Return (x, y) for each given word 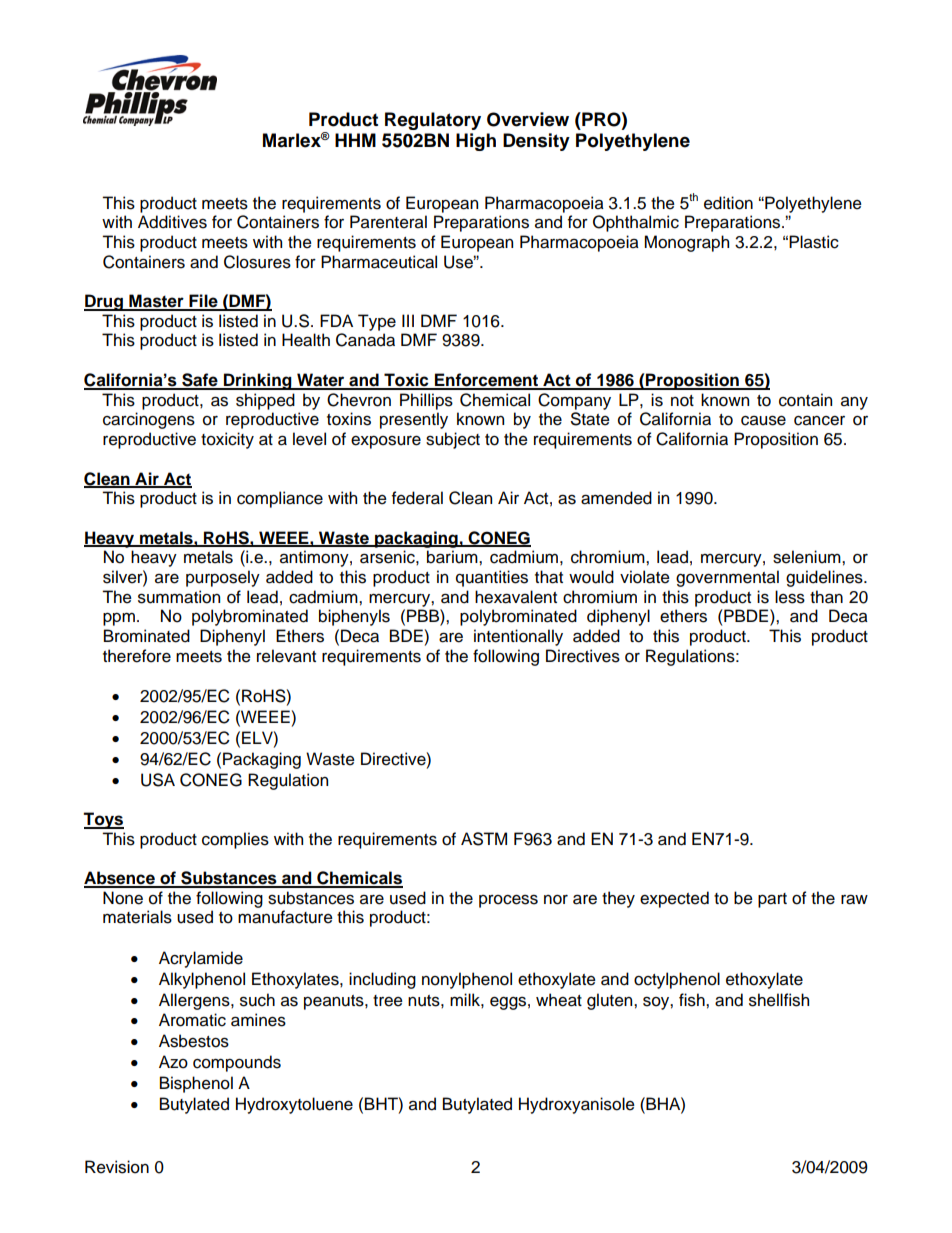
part (772, 900)
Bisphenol (196, 1084)
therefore (137, 656)
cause (763, 420)
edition (728, 203)
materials (137, 917)
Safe (200, 381)
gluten (611, 1001)
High (476, 142)
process (508, 901)
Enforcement (486, 381)
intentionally (518, 637)
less (790, 597)
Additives (172, 222)
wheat (559, 1000)
